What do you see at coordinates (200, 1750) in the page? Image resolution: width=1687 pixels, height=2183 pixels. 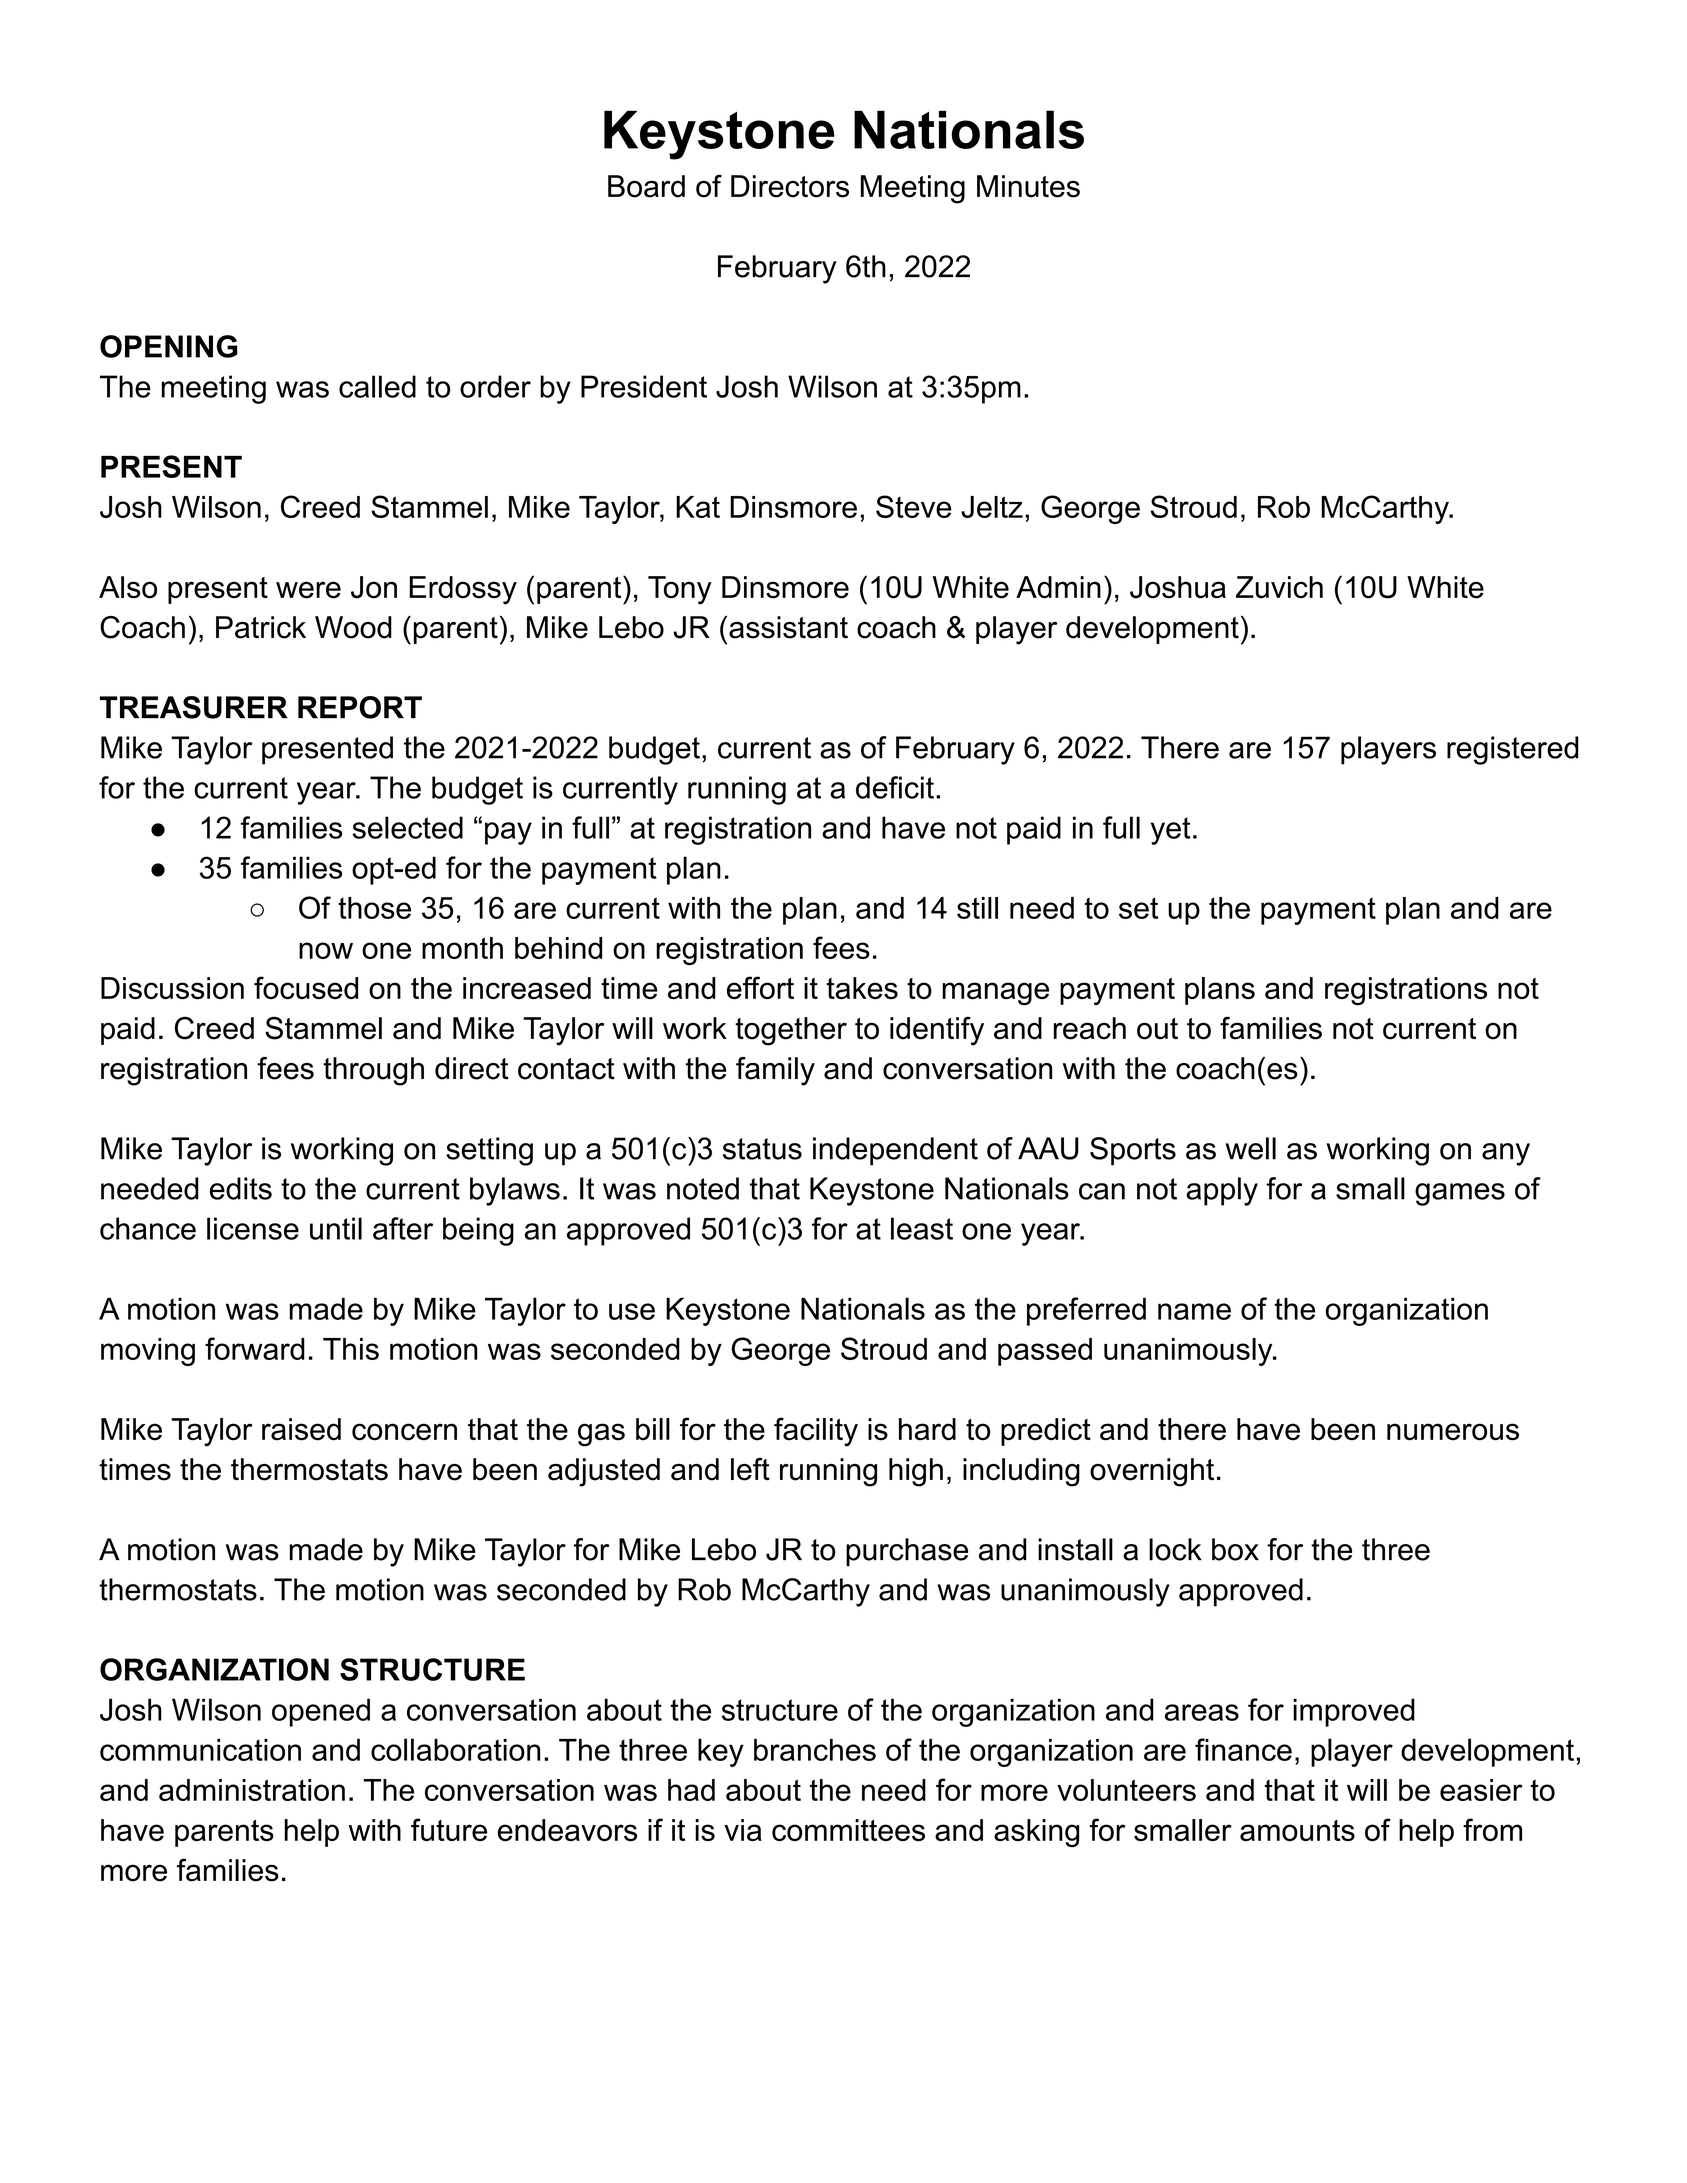 I see `communication` at bounding box center [200, 1750].
